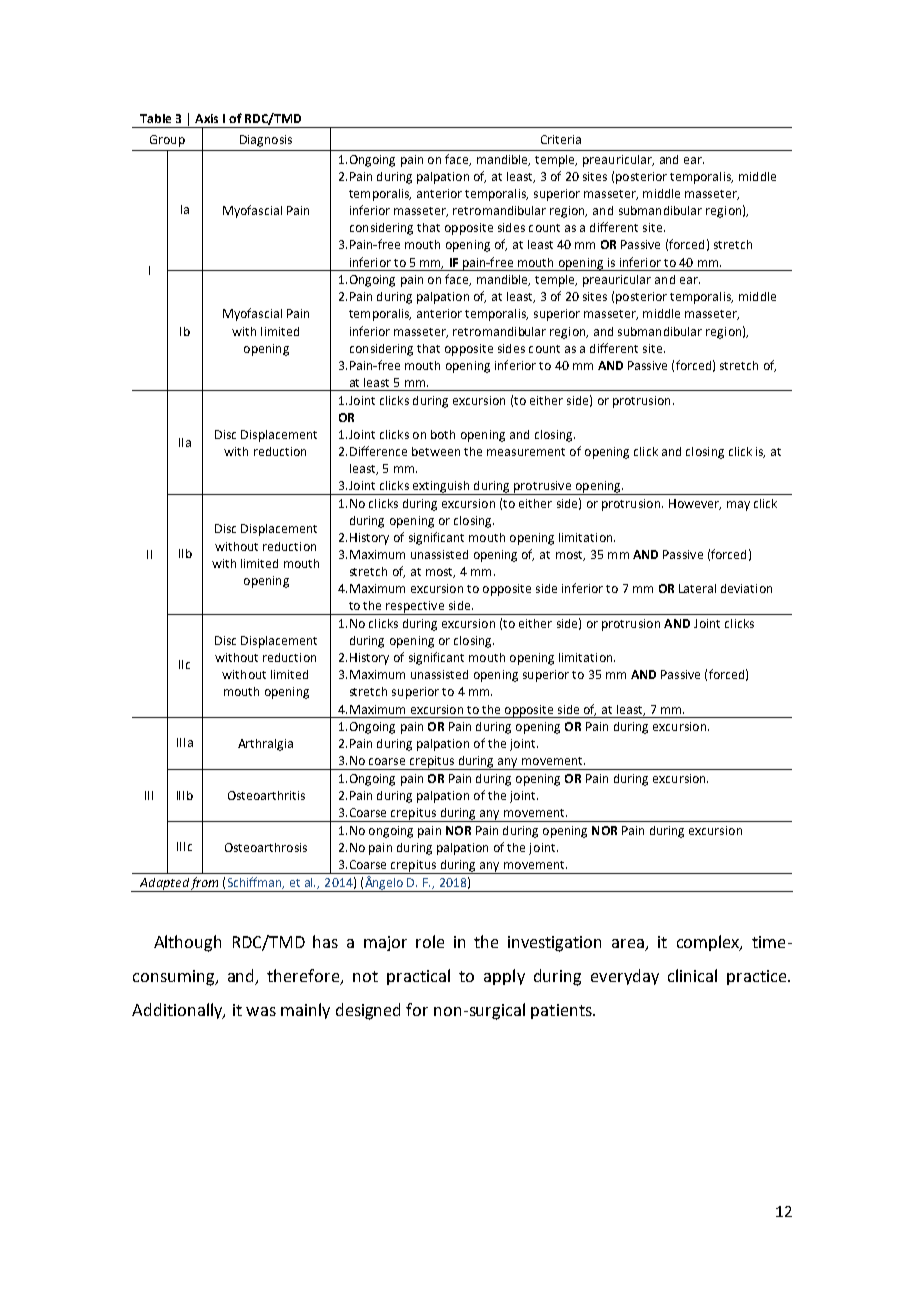  What do you see at coordinates (561, 139) in the screenshot?
I see `Criteria` at bounding box center [561, 139].
